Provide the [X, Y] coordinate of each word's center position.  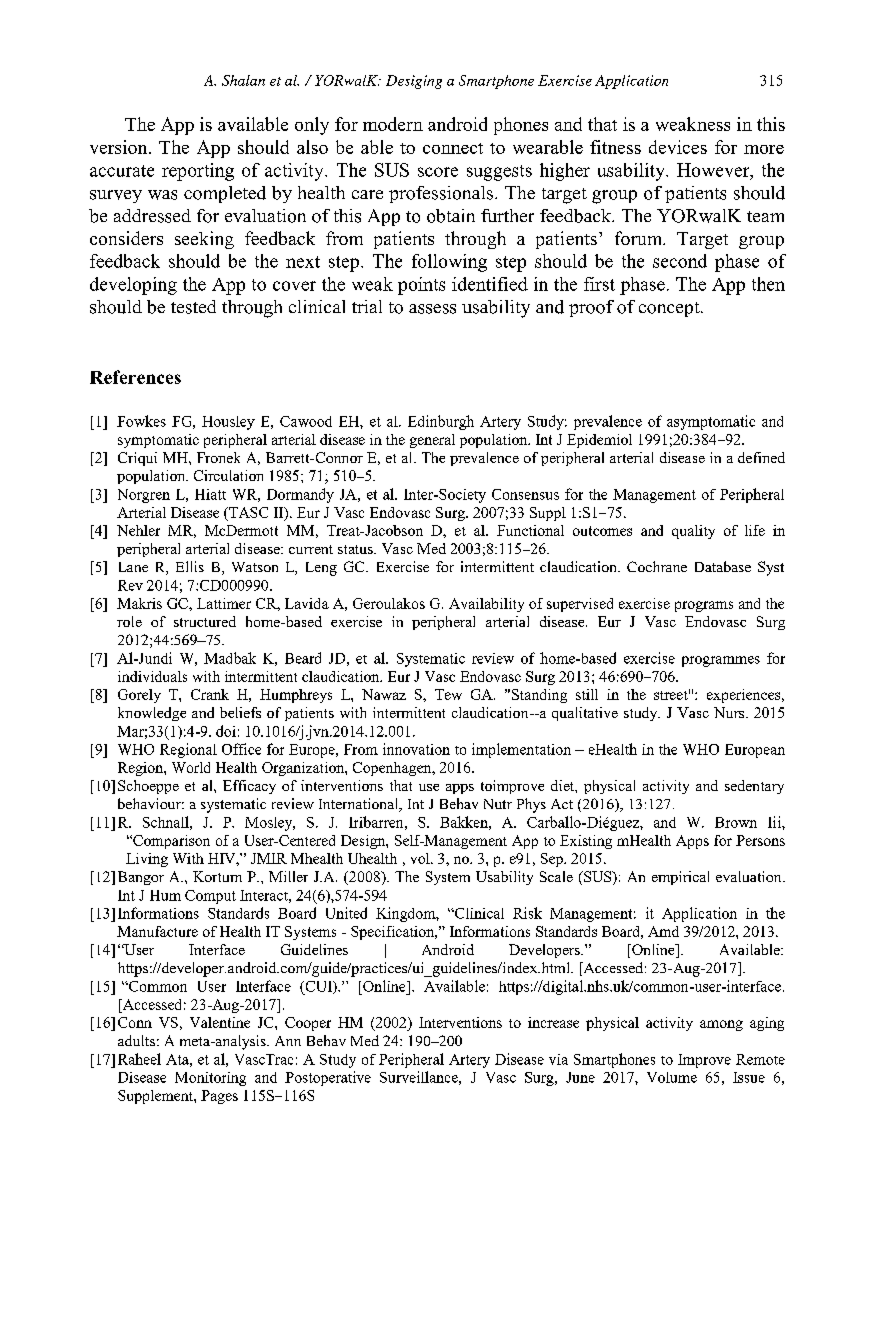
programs [704, 606]
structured [205, 621]
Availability [486, 605]
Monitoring [210, 1079]
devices [678, 147]
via [558, 1059]
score [438, 172]
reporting [198, 172]
